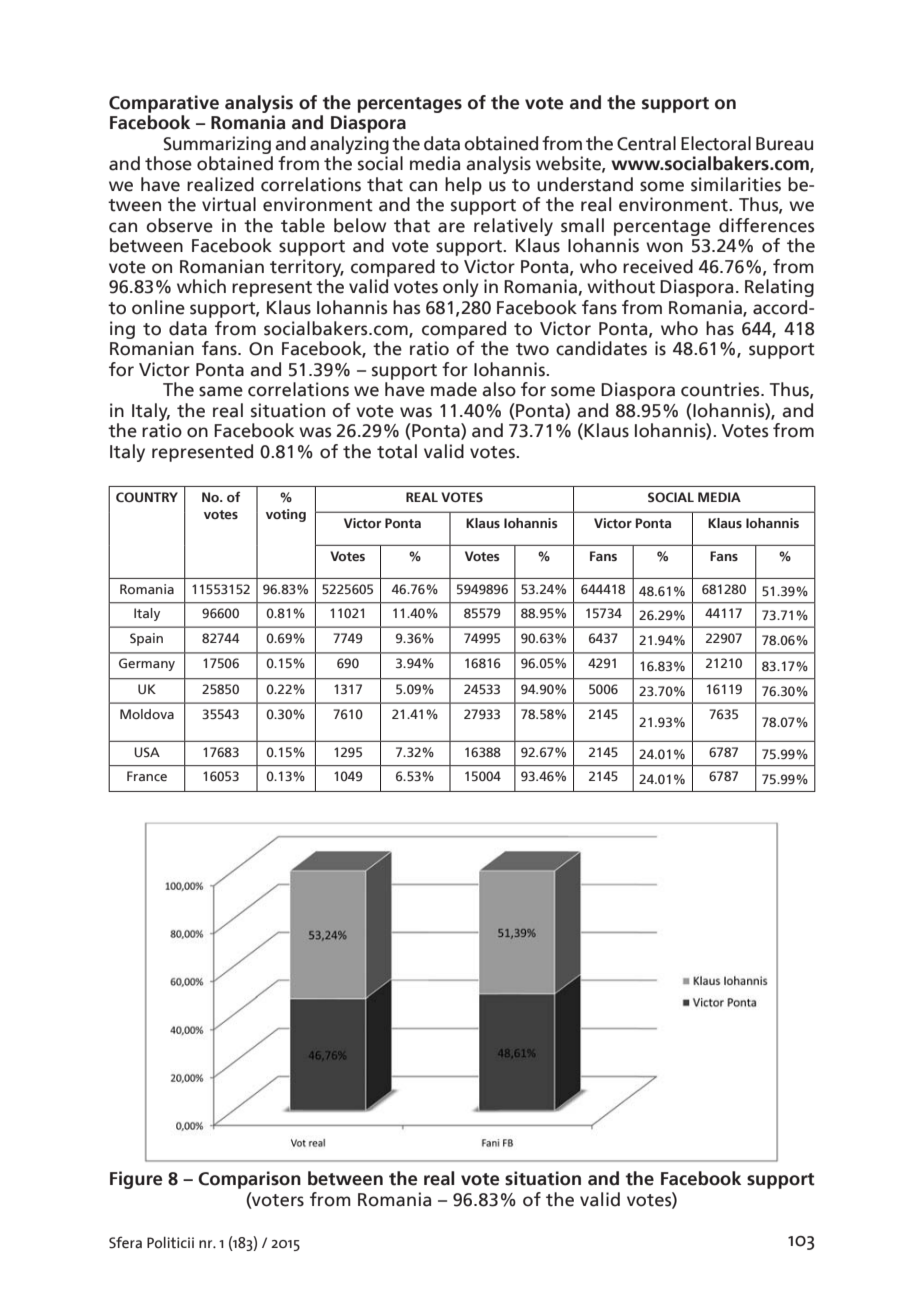 The width and height of the screenshot is (924, 1305). Describe the element at coordinates (147, 497) in the screenshot. I see `COUNTRY` at that location.
